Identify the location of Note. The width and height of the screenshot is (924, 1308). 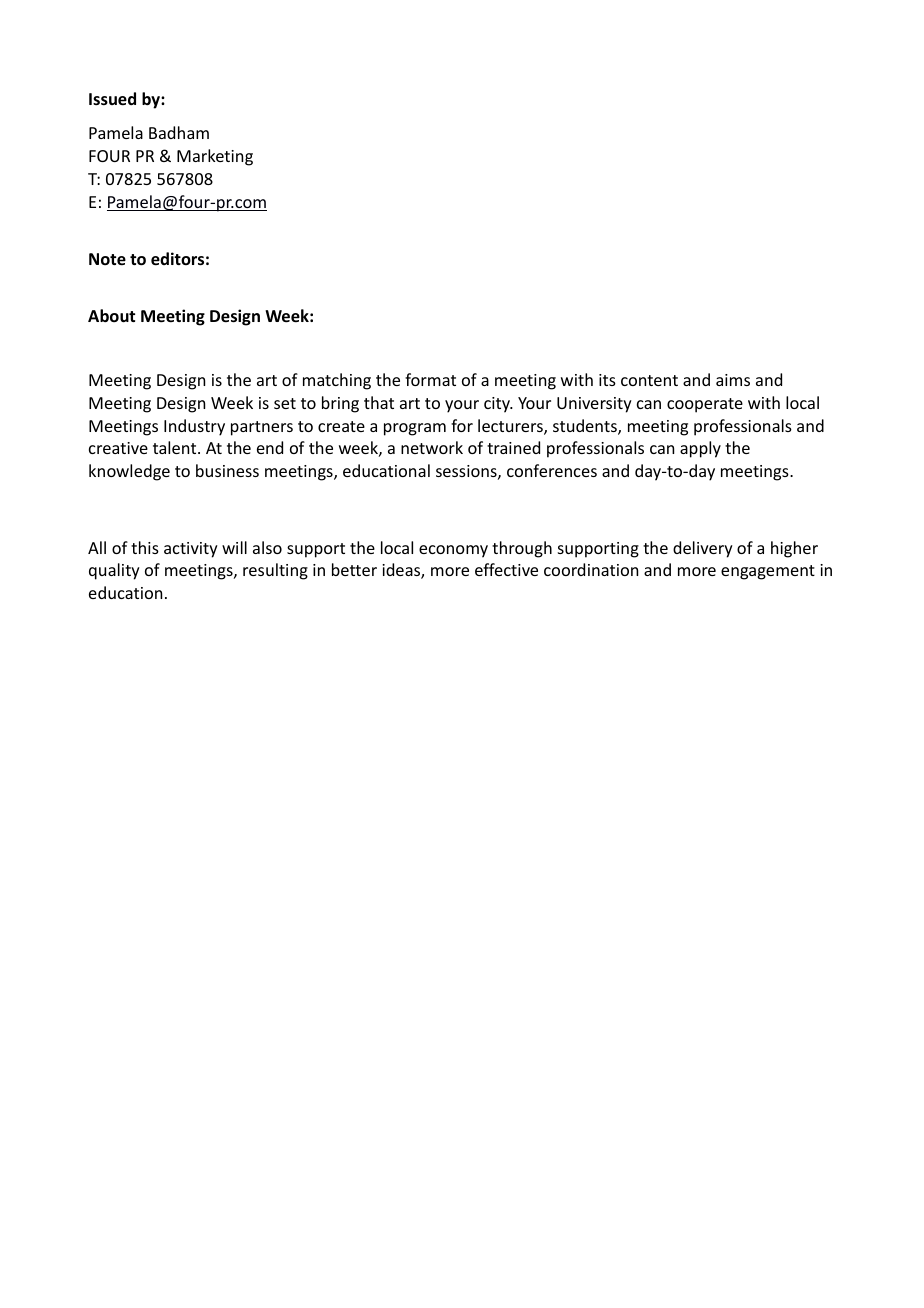
(107, 259).
